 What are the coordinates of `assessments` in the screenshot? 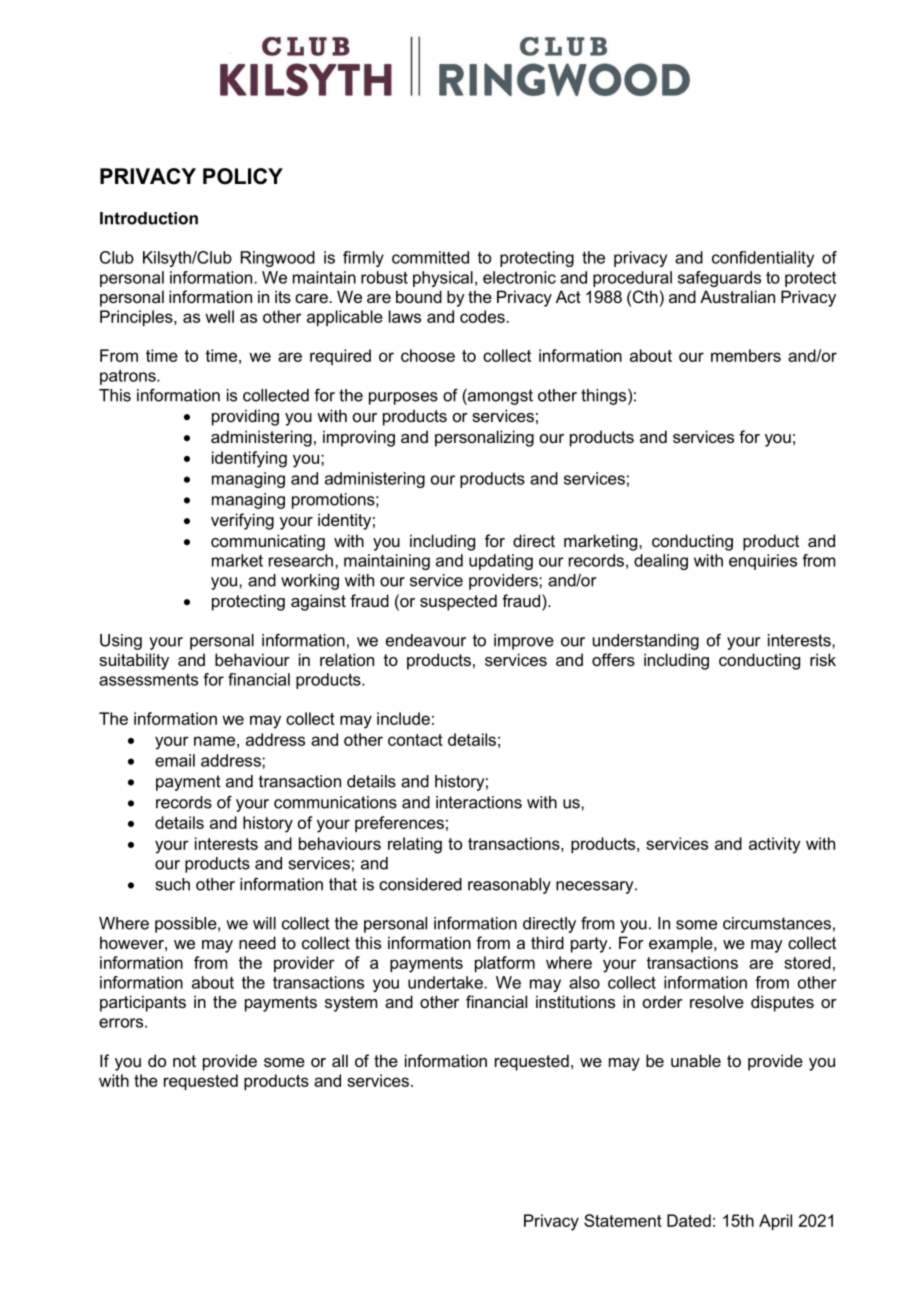 It's located at (148, 680).
